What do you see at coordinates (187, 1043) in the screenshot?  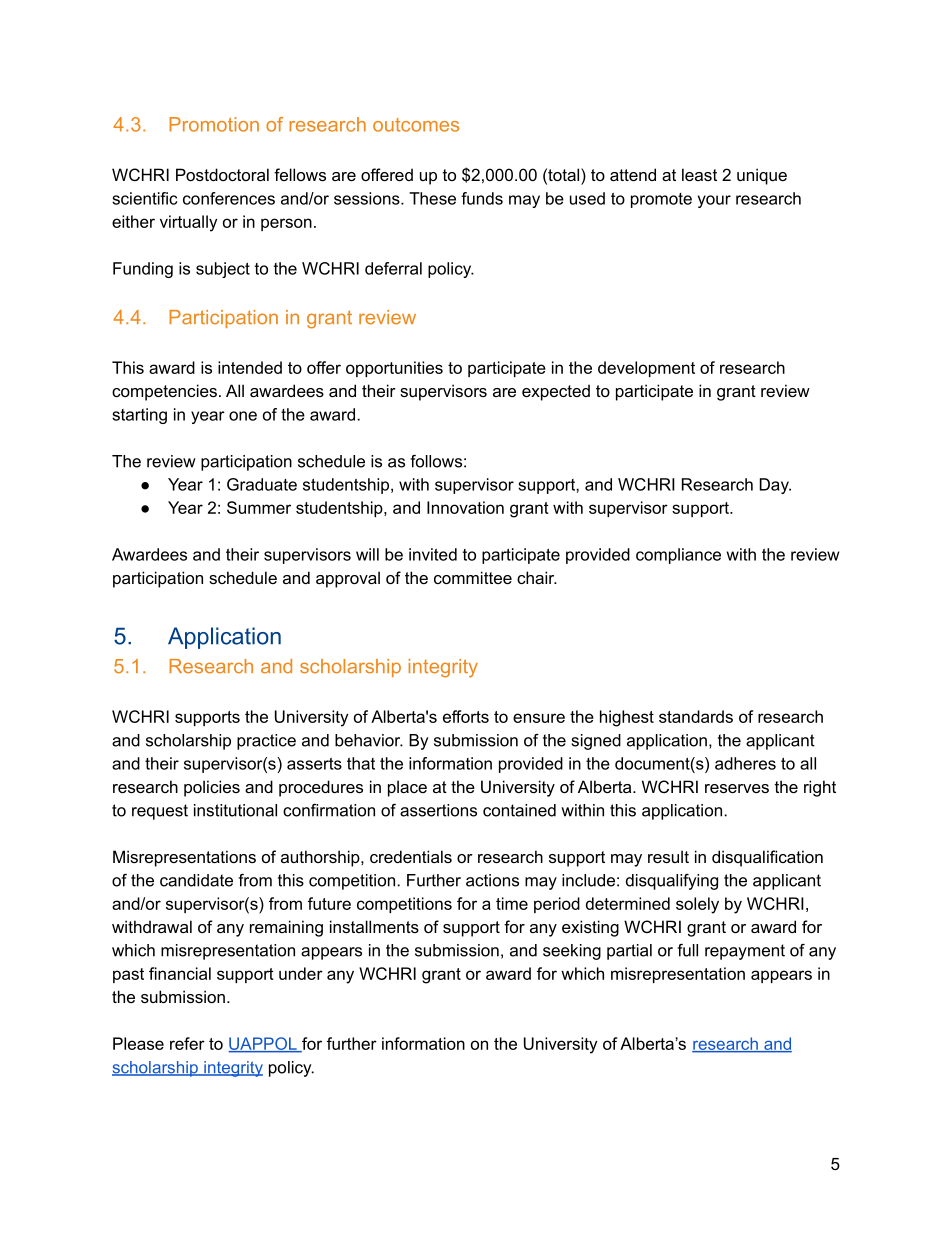 I see `refer` at bounding box center [187, 1043].
